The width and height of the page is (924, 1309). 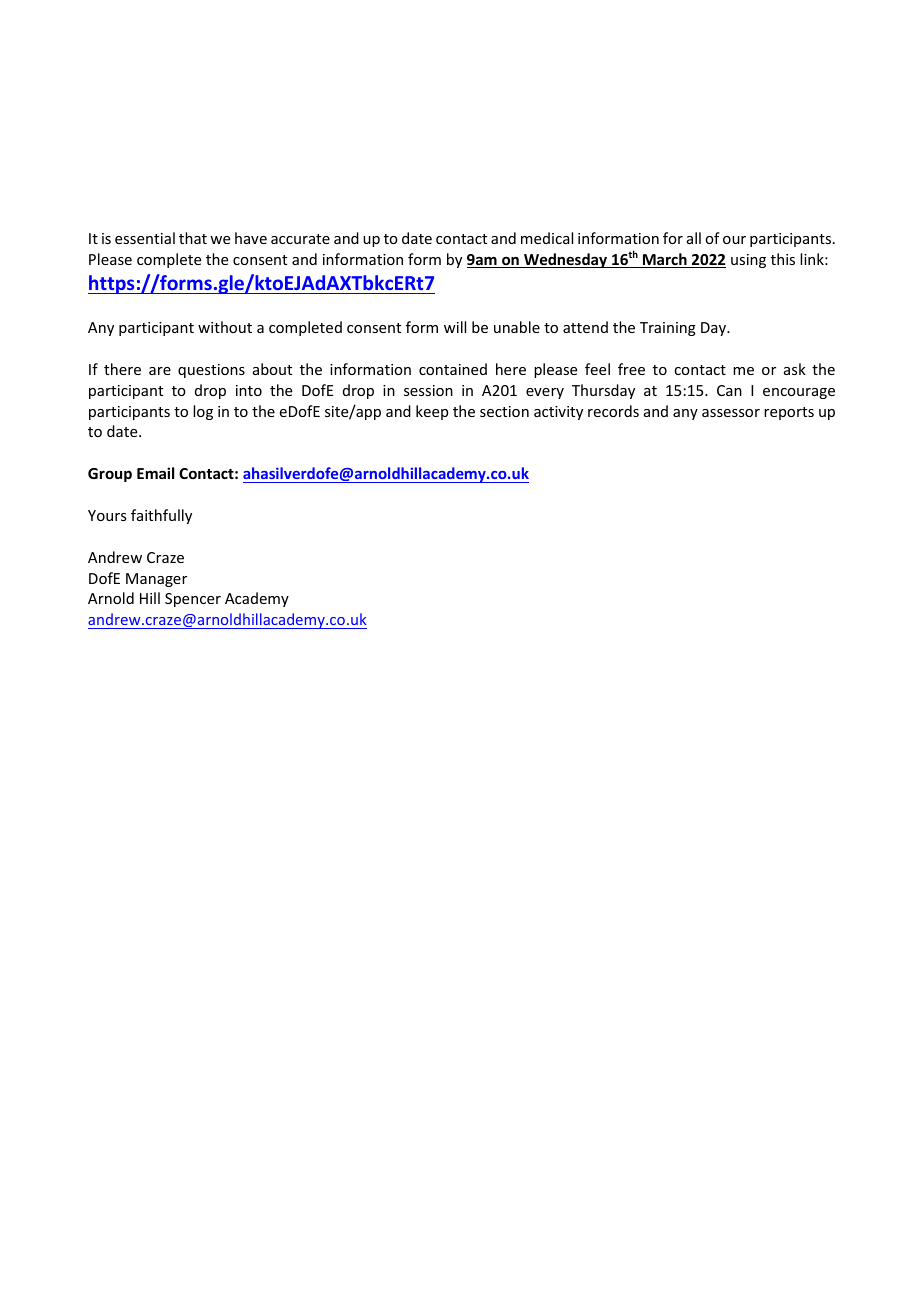 What do you see at coordinates (789, 413) in the page?
I see `reports` at bounding box center [789, 413].
